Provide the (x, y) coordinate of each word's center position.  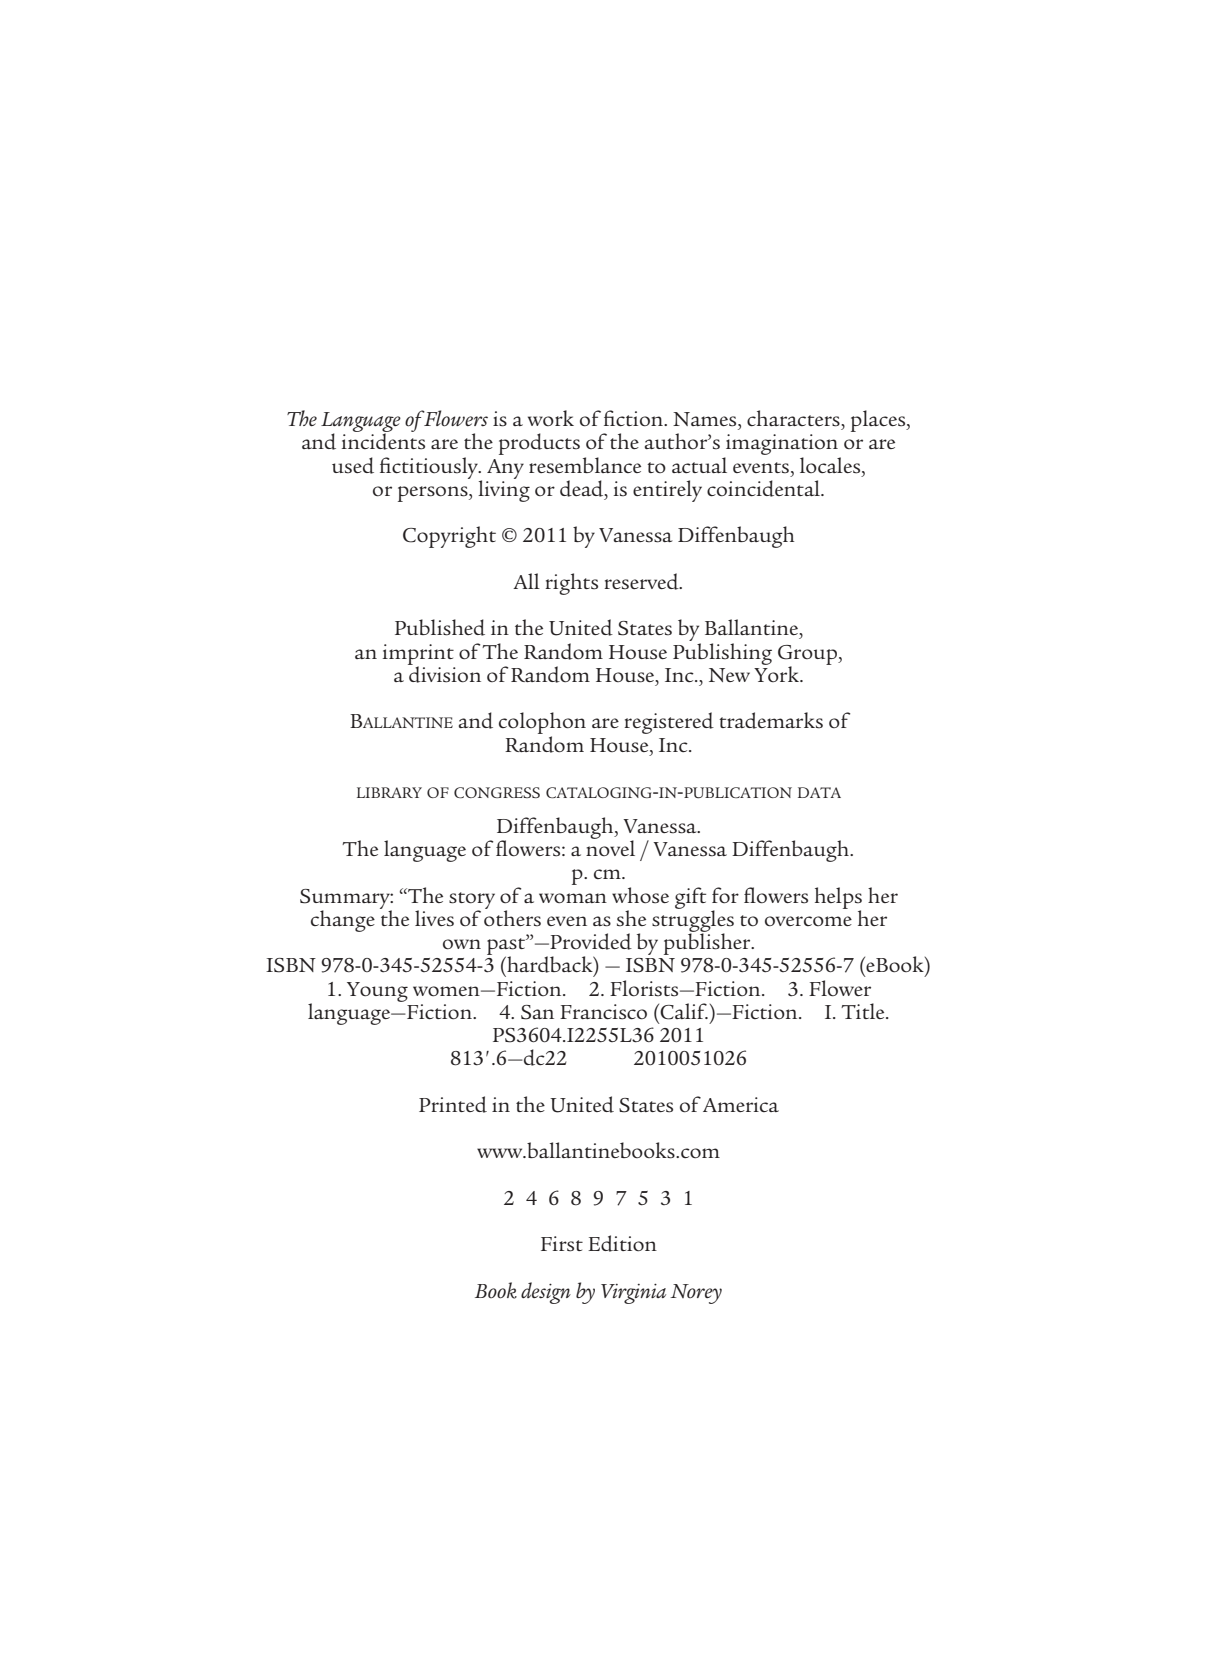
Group (809, 656)
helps (838, 899)
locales (831, 465)
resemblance (585, 465)
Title (864, 1011)
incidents (383, 440)
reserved (642, 581)
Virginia (633, 1294)
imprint (418, 655)
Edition (622, 1243)
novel (610, 847)
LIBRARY (389, 792)
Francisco (603, 1012)
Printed (453, 1104)
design (546, 1293)
